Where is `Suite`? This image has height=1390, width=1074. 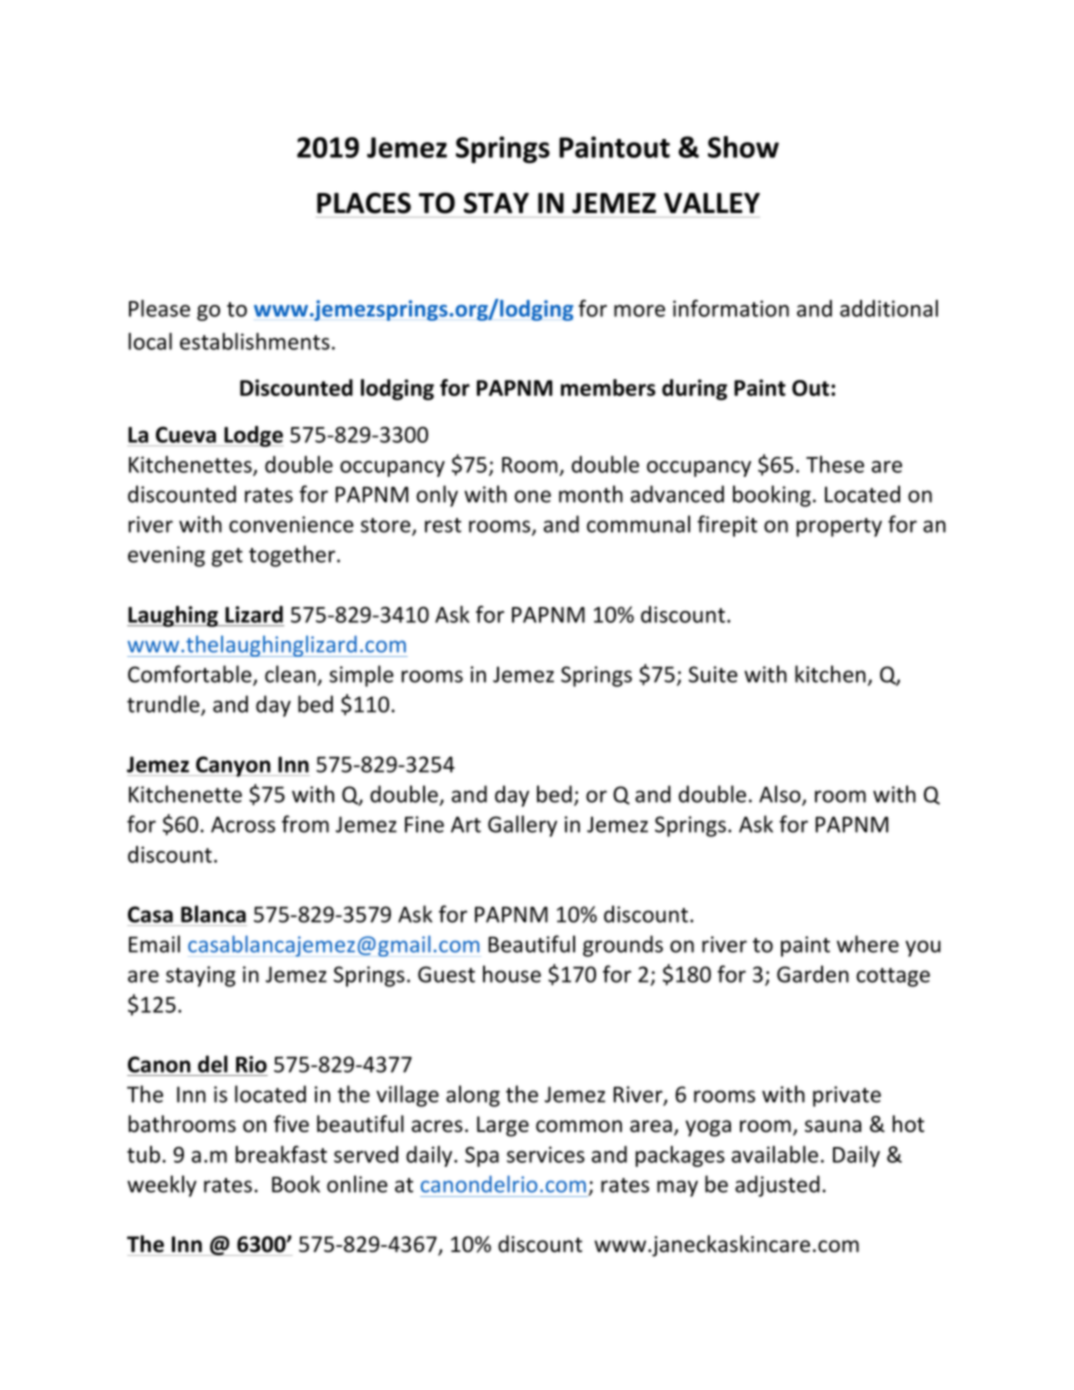
Suite is located at coordinates (713, 674).
